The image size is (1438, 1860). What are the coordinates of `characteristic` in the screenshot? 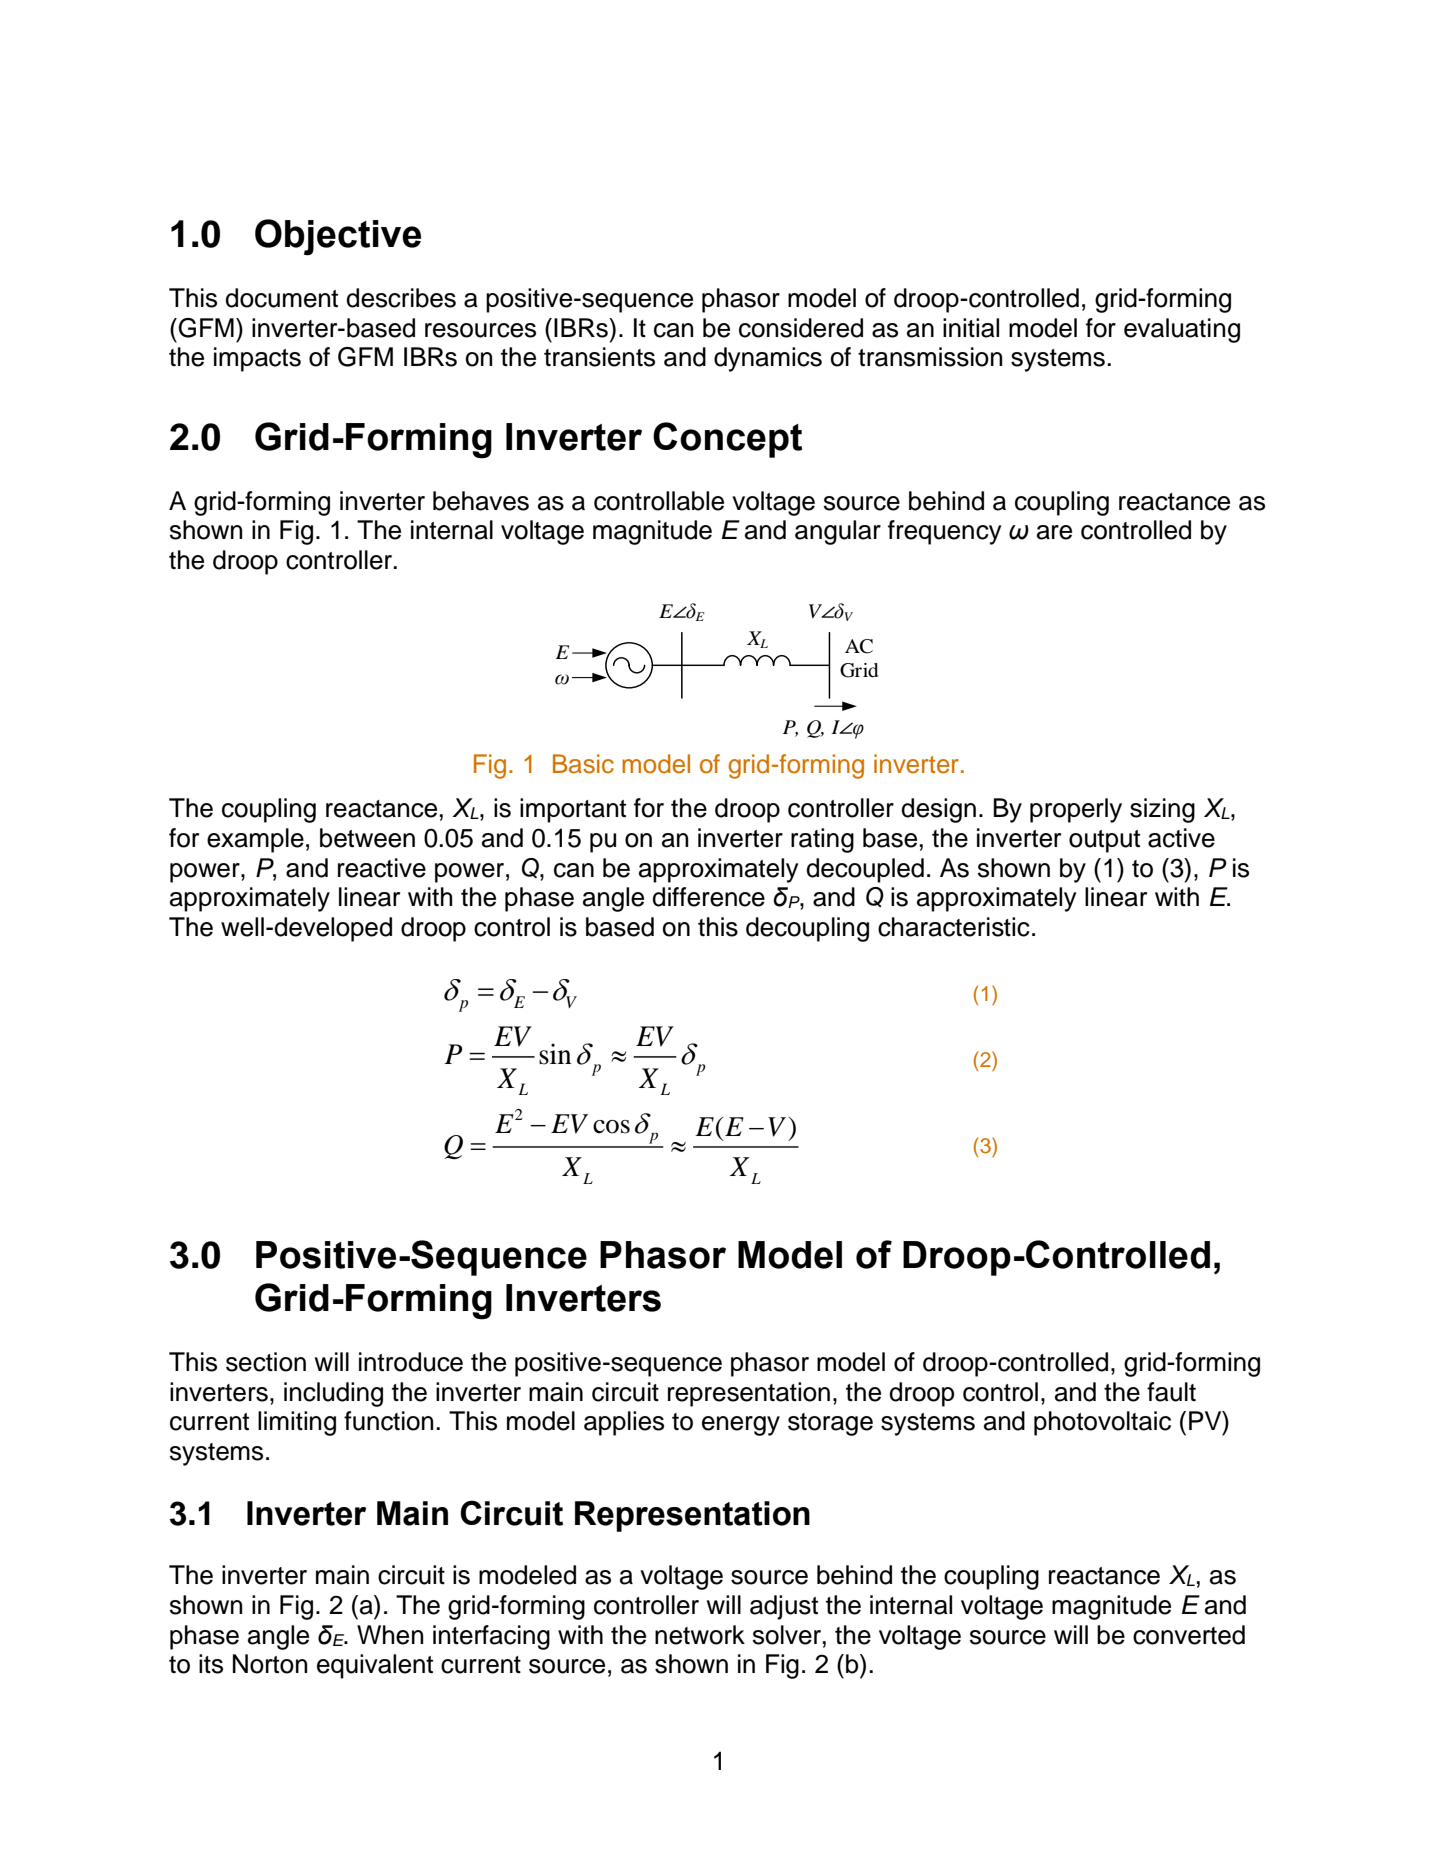 It's located at (954, 927).
